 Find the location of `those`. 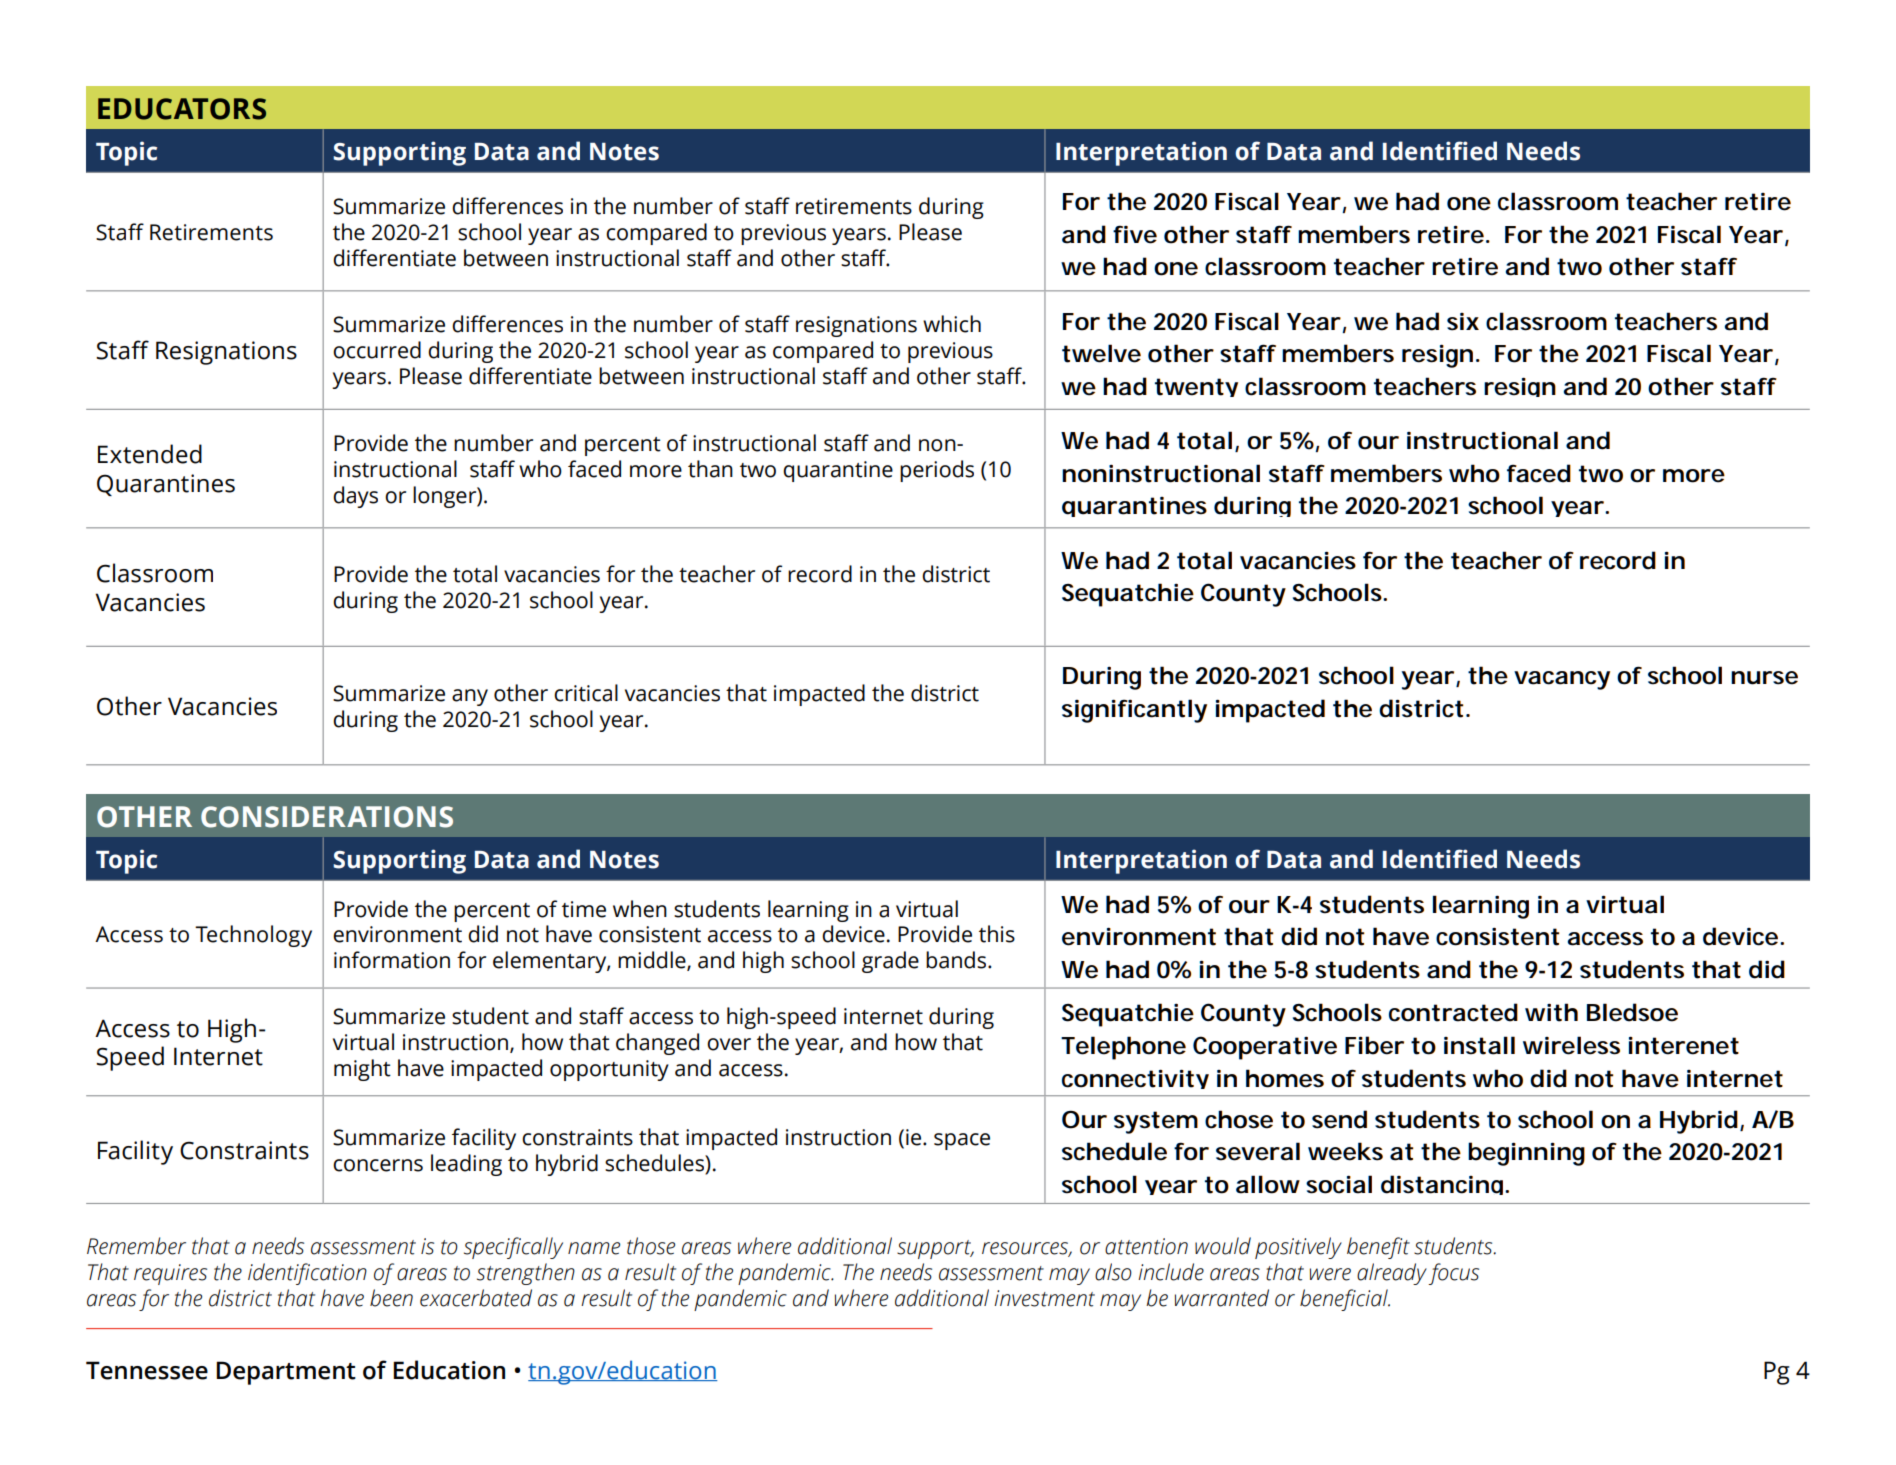

those is located at coordinates (651, 1246).
